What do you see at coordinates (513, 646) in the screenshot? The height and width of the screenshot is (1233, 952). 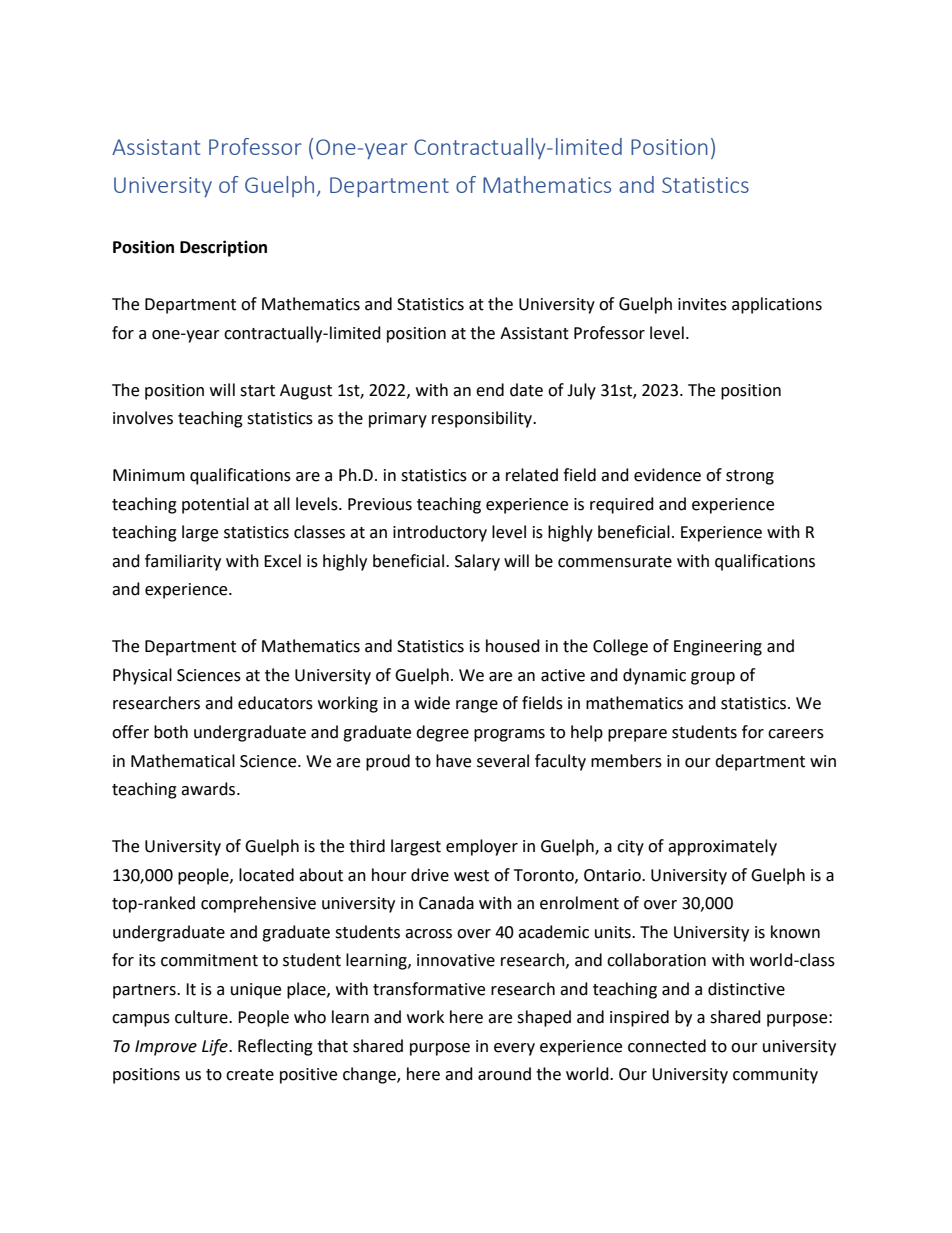 I see `housed` at bounding box center [513, 646].
